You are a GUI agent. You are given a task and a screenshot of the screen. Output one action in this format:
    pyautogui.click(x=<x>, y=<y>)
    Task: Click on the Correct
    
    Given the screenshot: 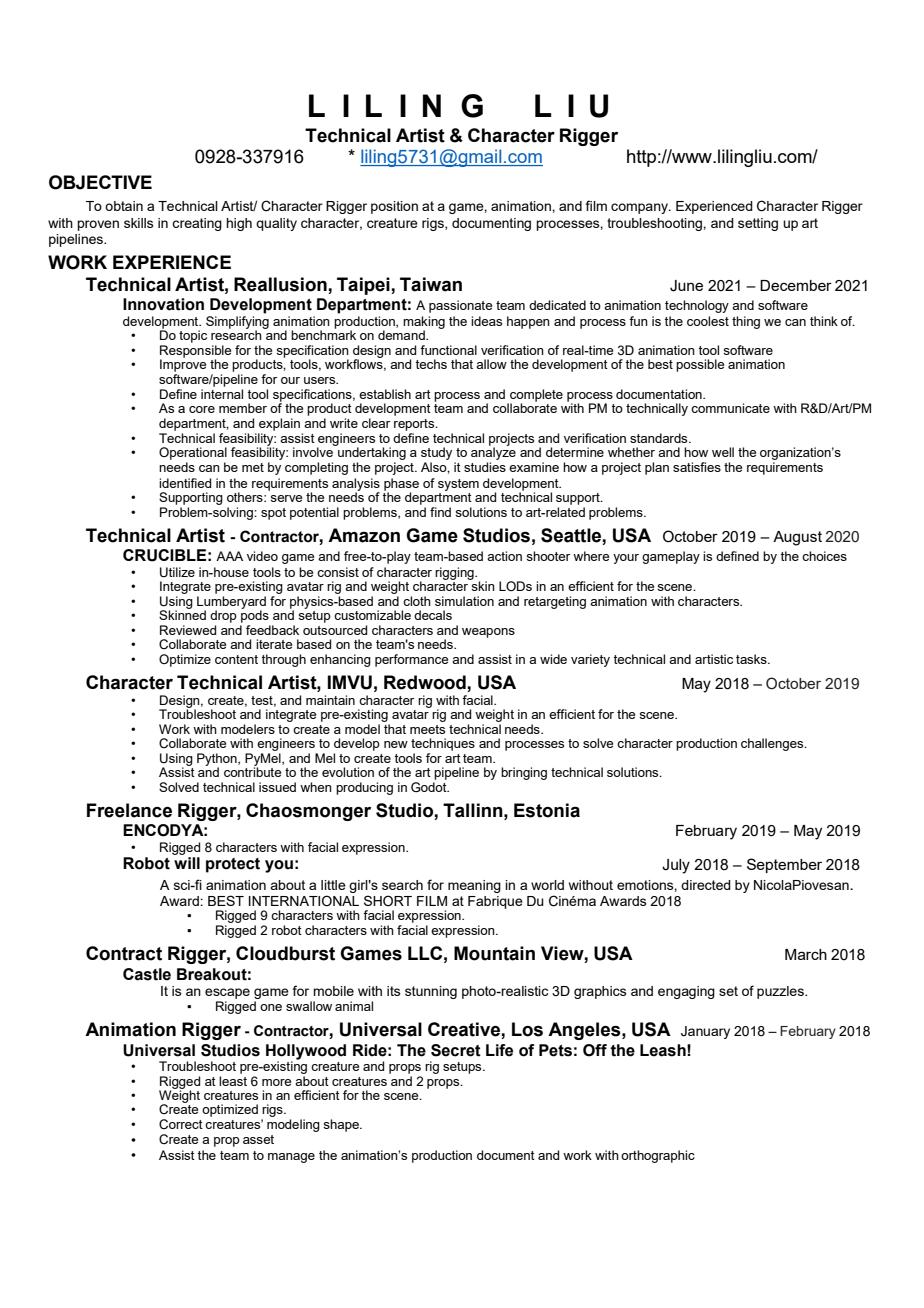 What is the action you would take?
    pyautogui.click(x=181, y=1124)
